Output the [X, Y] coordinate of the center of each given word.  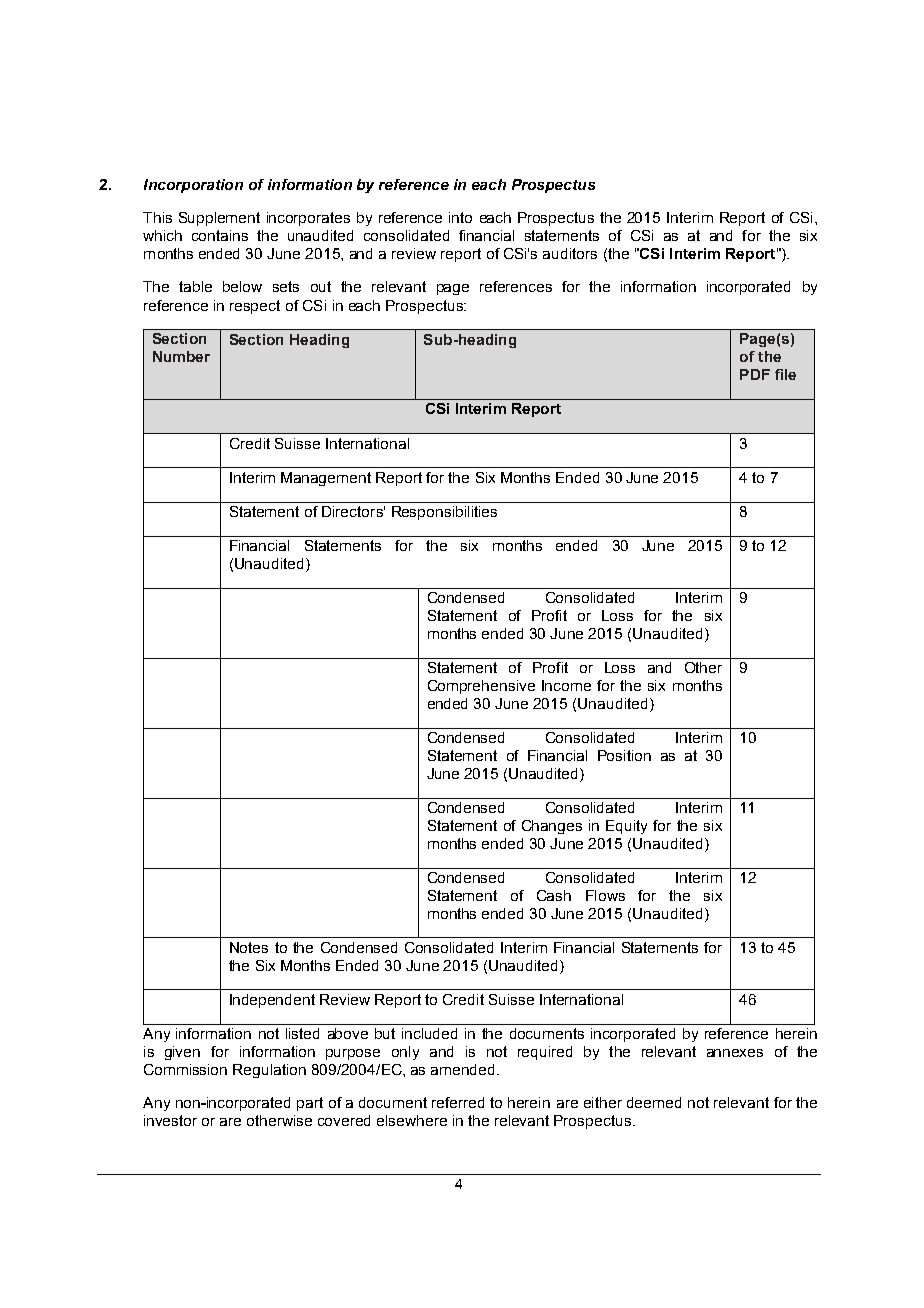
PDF [755, 374]
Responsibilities [444, 513]
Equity [626, 827]
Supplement [219, 219]
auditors [570, 253]
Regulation [269, 1071]
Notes [249, 947]
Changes [552, 827]
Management [326, 479]
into [460, 217]
